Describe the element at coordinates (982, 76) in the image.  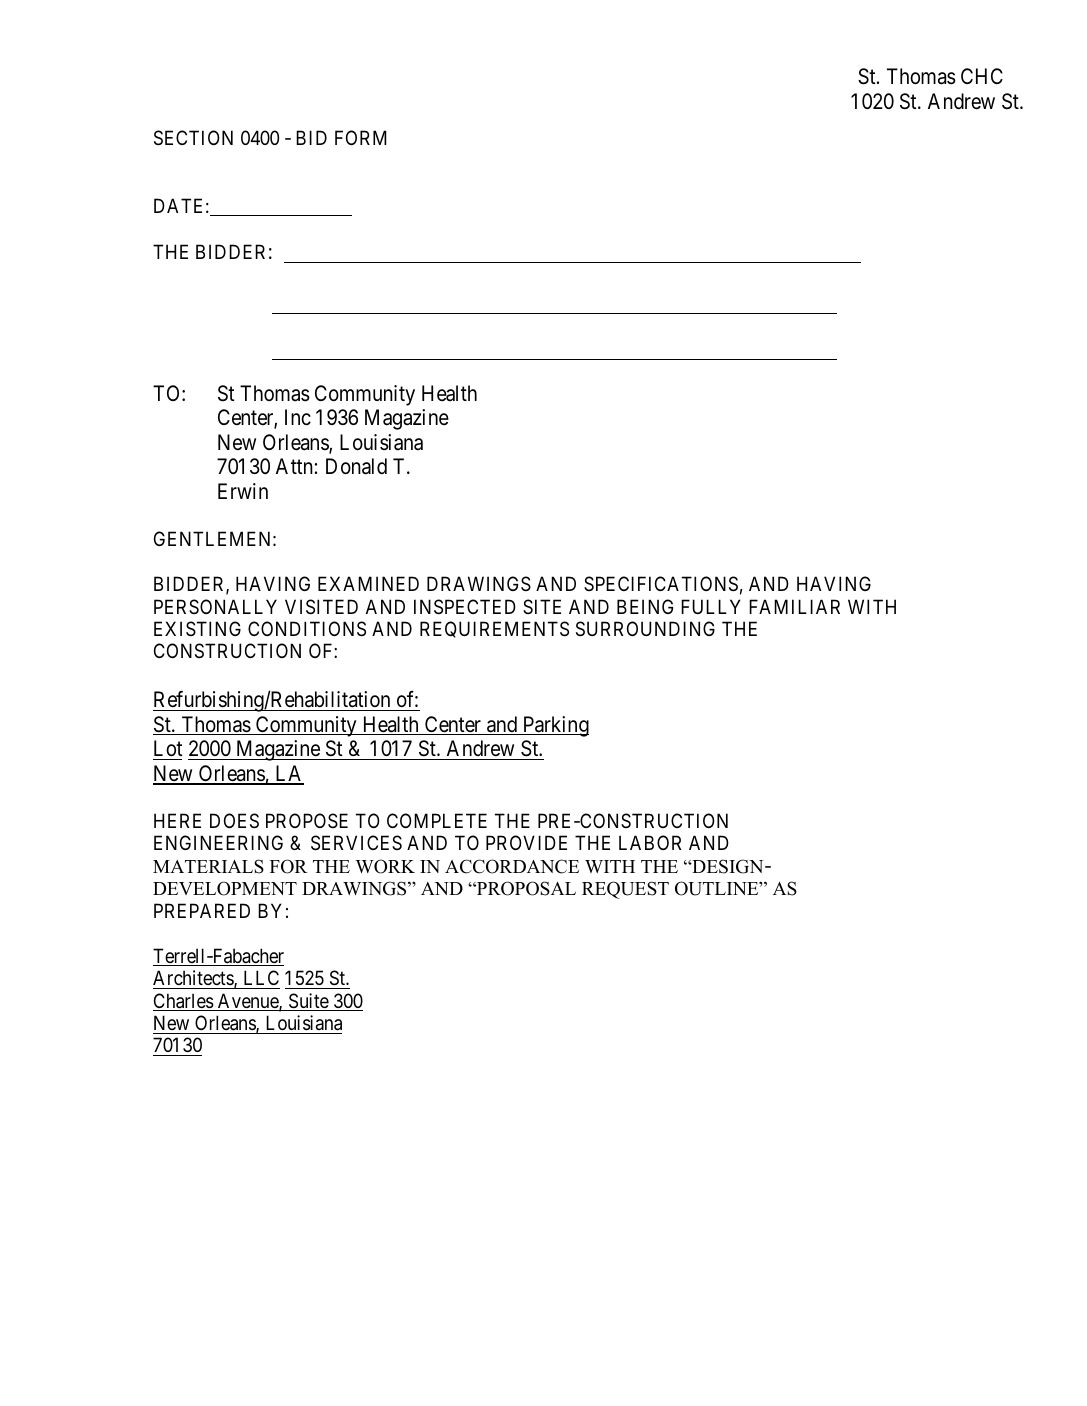
I see `CHC` at that location.
